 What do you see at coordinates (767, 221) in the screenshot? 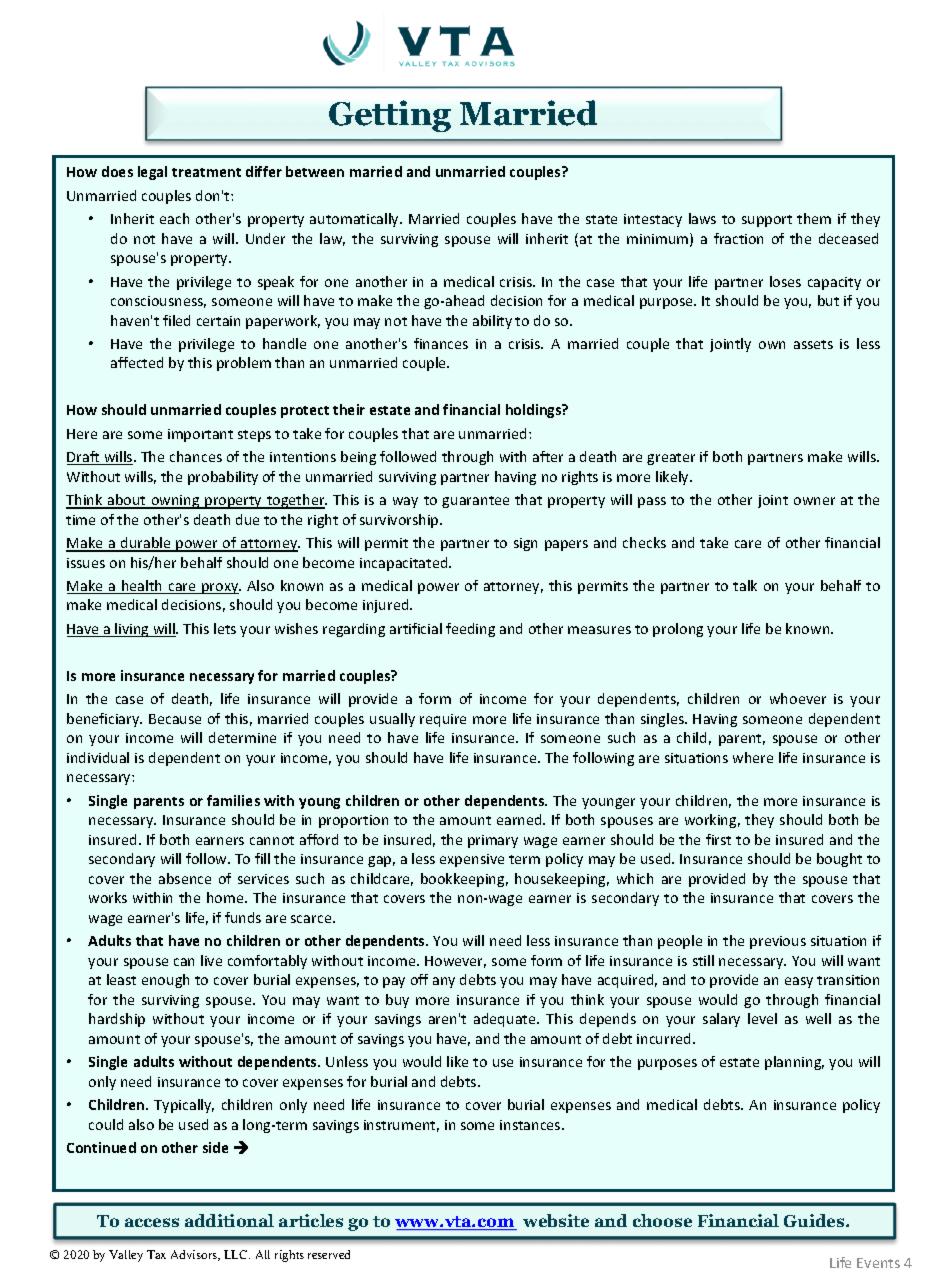
I see `support` at bounding box center [767, 221].
